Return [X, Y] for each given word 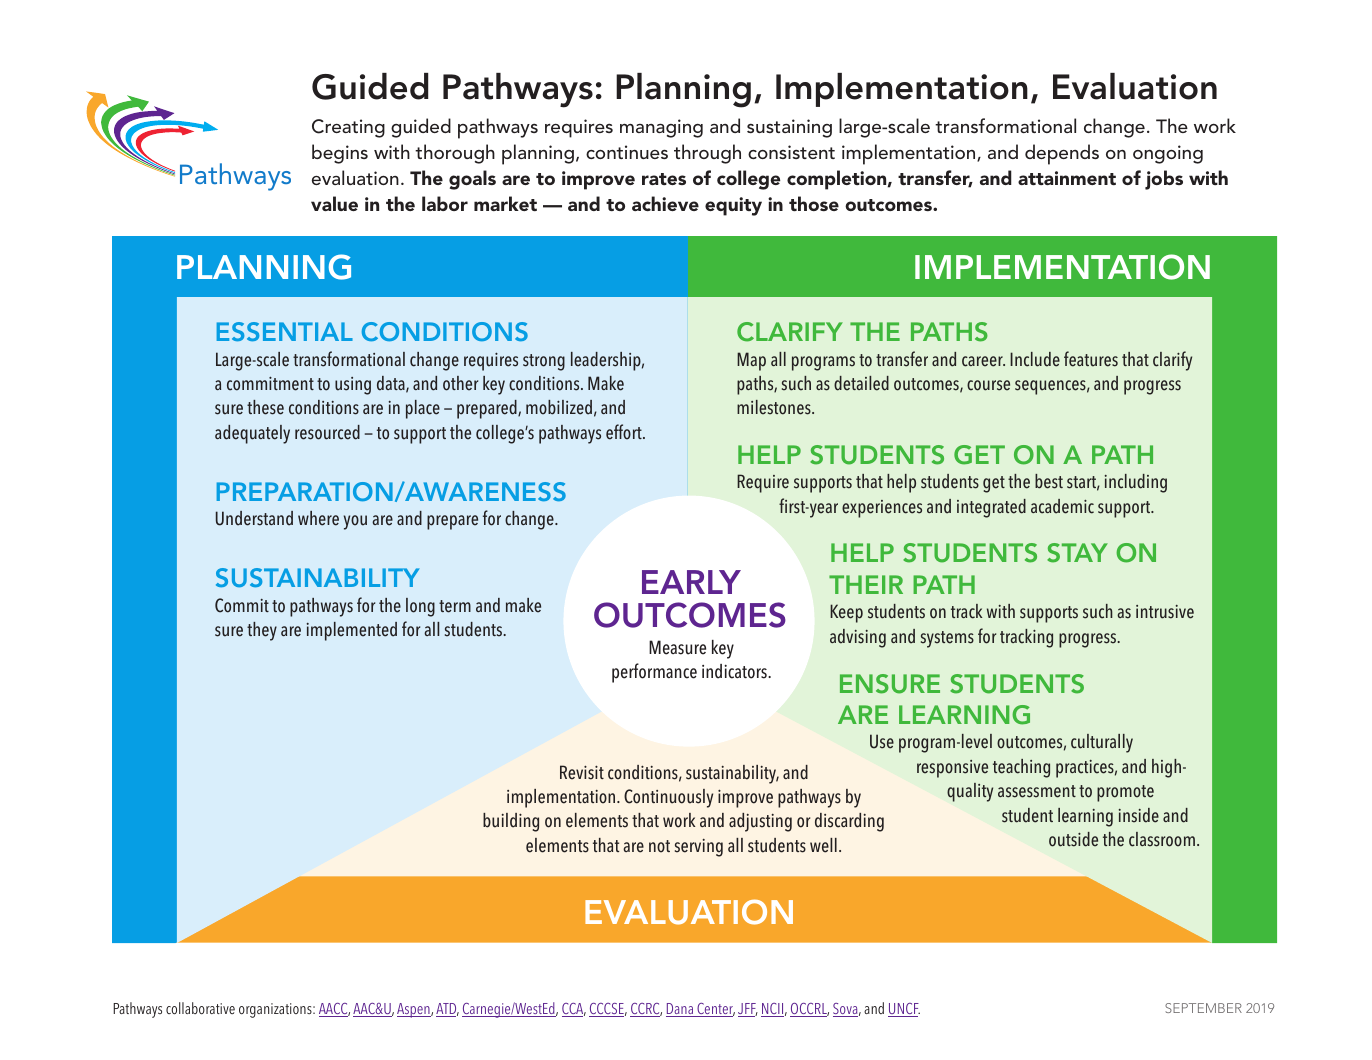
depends [1062, 154]
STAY [1077, 553]
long [420, 607]
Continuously [668, 798]
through [707, 154]
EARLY [691, 582]
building [511, 822]
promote [1125, 793]
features [1091, 359]
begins [340, 154]
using [353, 386]
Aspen [414, 1010]
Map [751, 361]
